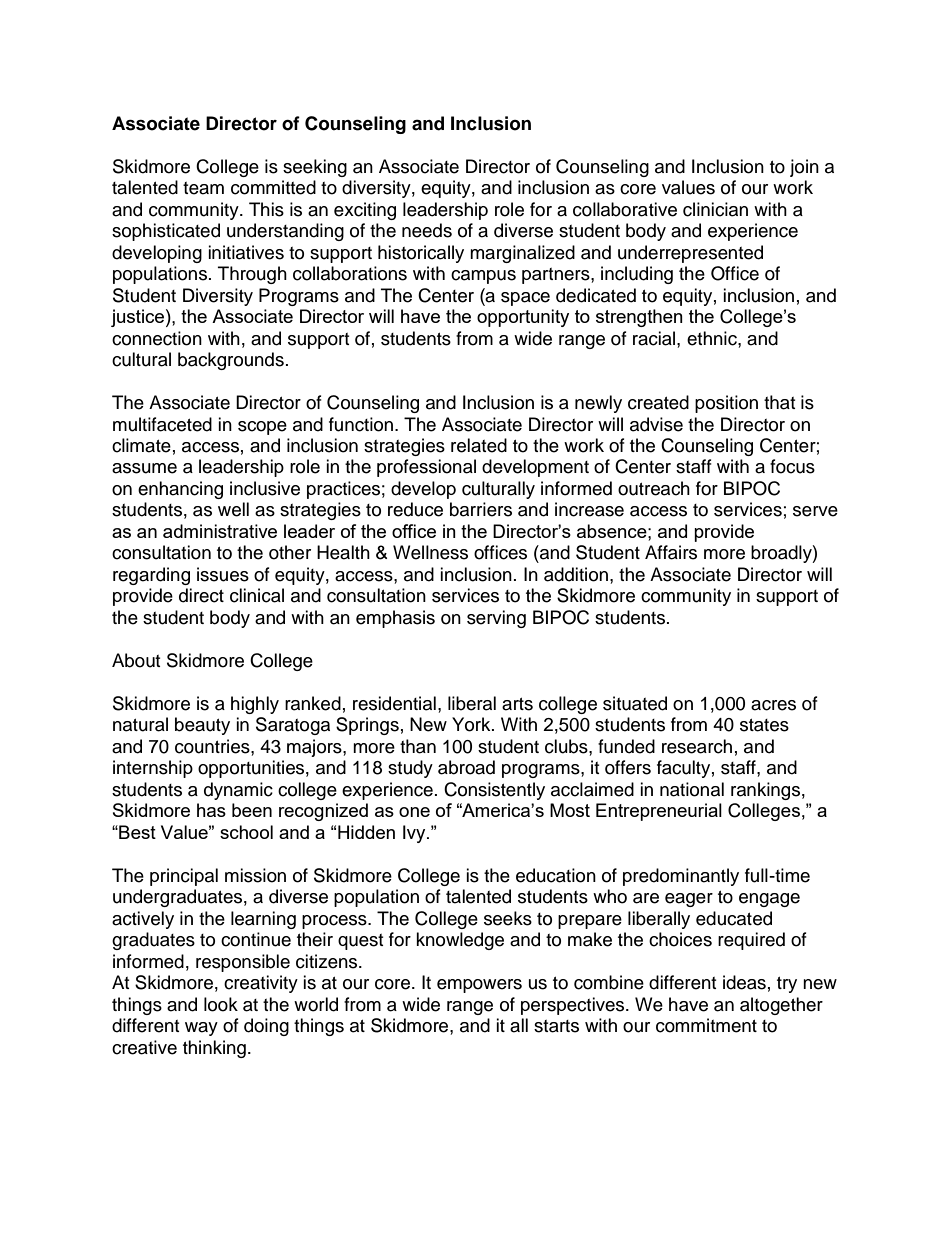 The height and width of the screenshot is (1233, 952). Describe the element at coordinates (203, 188) in the screenshot. I see `team` at that location.
